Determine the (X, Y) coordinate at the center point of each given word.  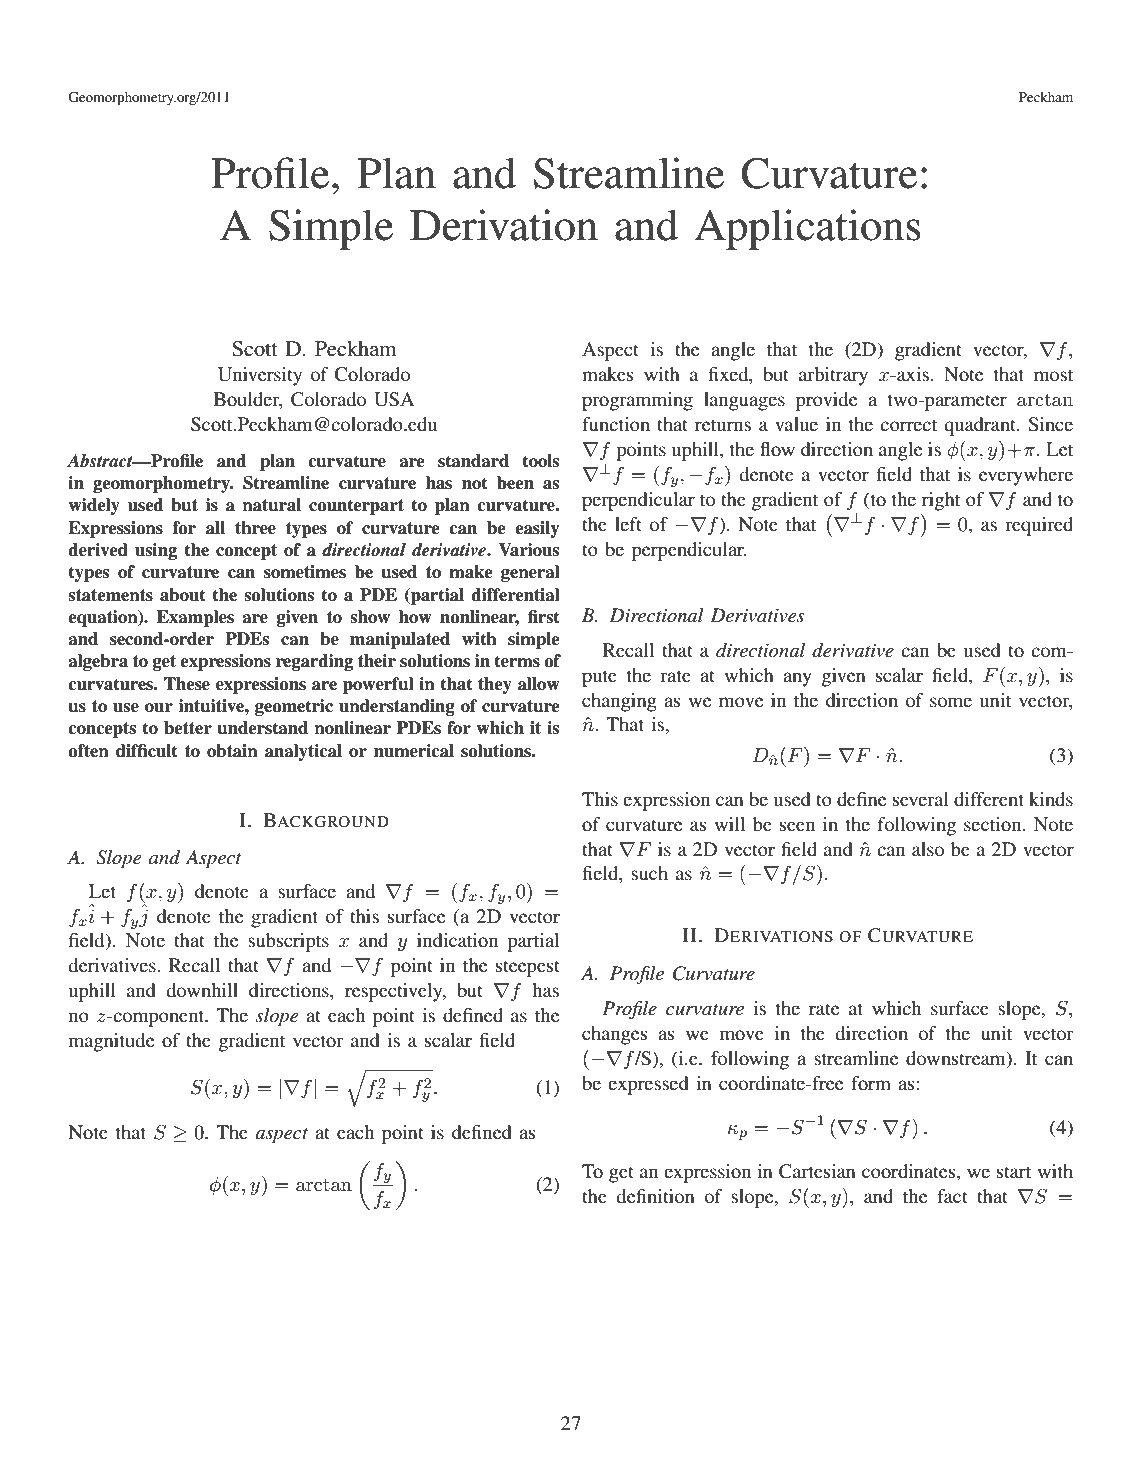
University (260, 376)
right (941, 501)
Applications (807, 229)
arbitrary (833, 376)
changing (619, 702)
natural (272, 505)
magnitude (111, 1042)
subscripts (288, 942)
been (515, 483)
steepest (528, 968)
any (797, 679)
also (928, 849)
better (188, 728)
